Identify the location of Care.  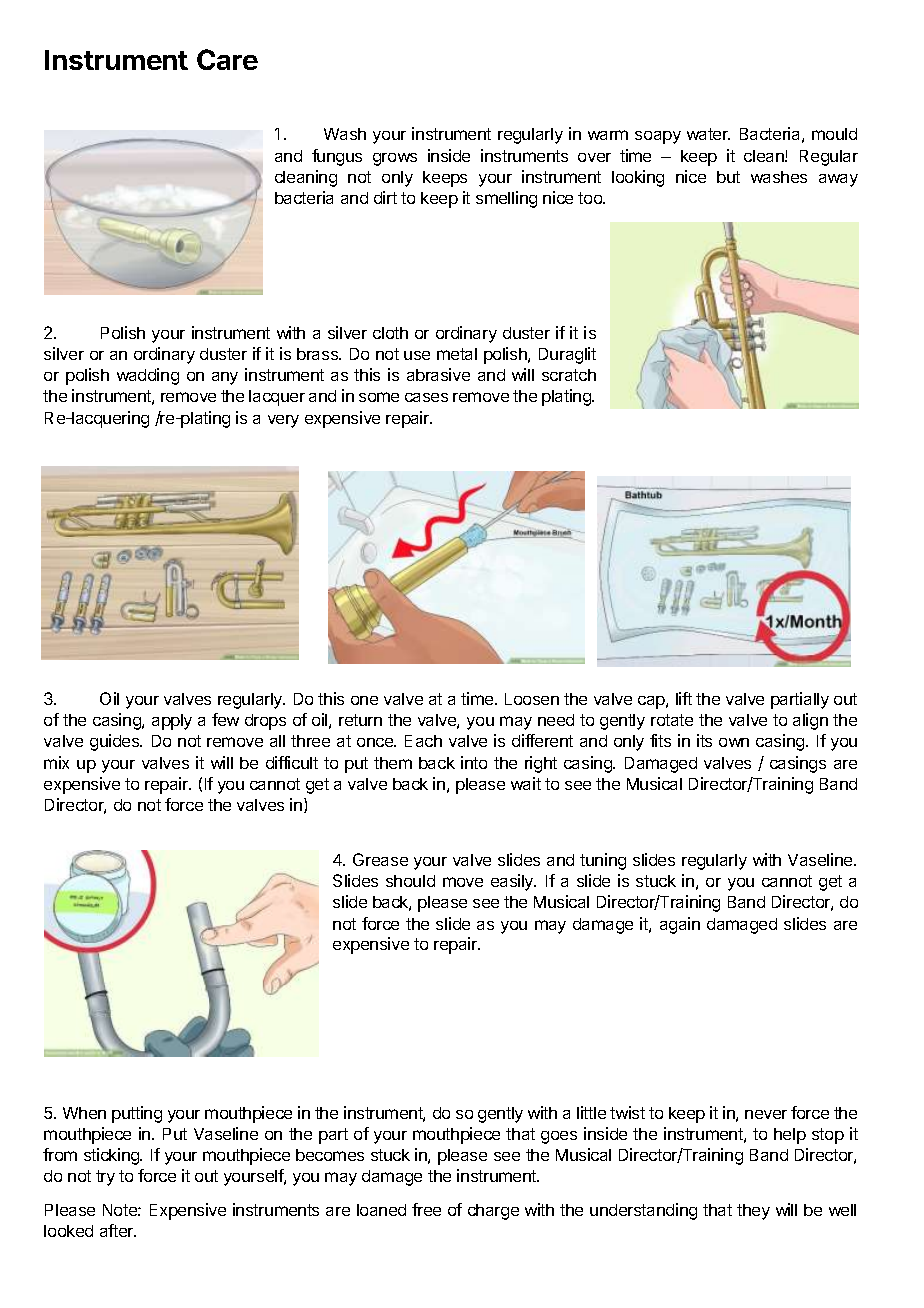
(227, 59).
